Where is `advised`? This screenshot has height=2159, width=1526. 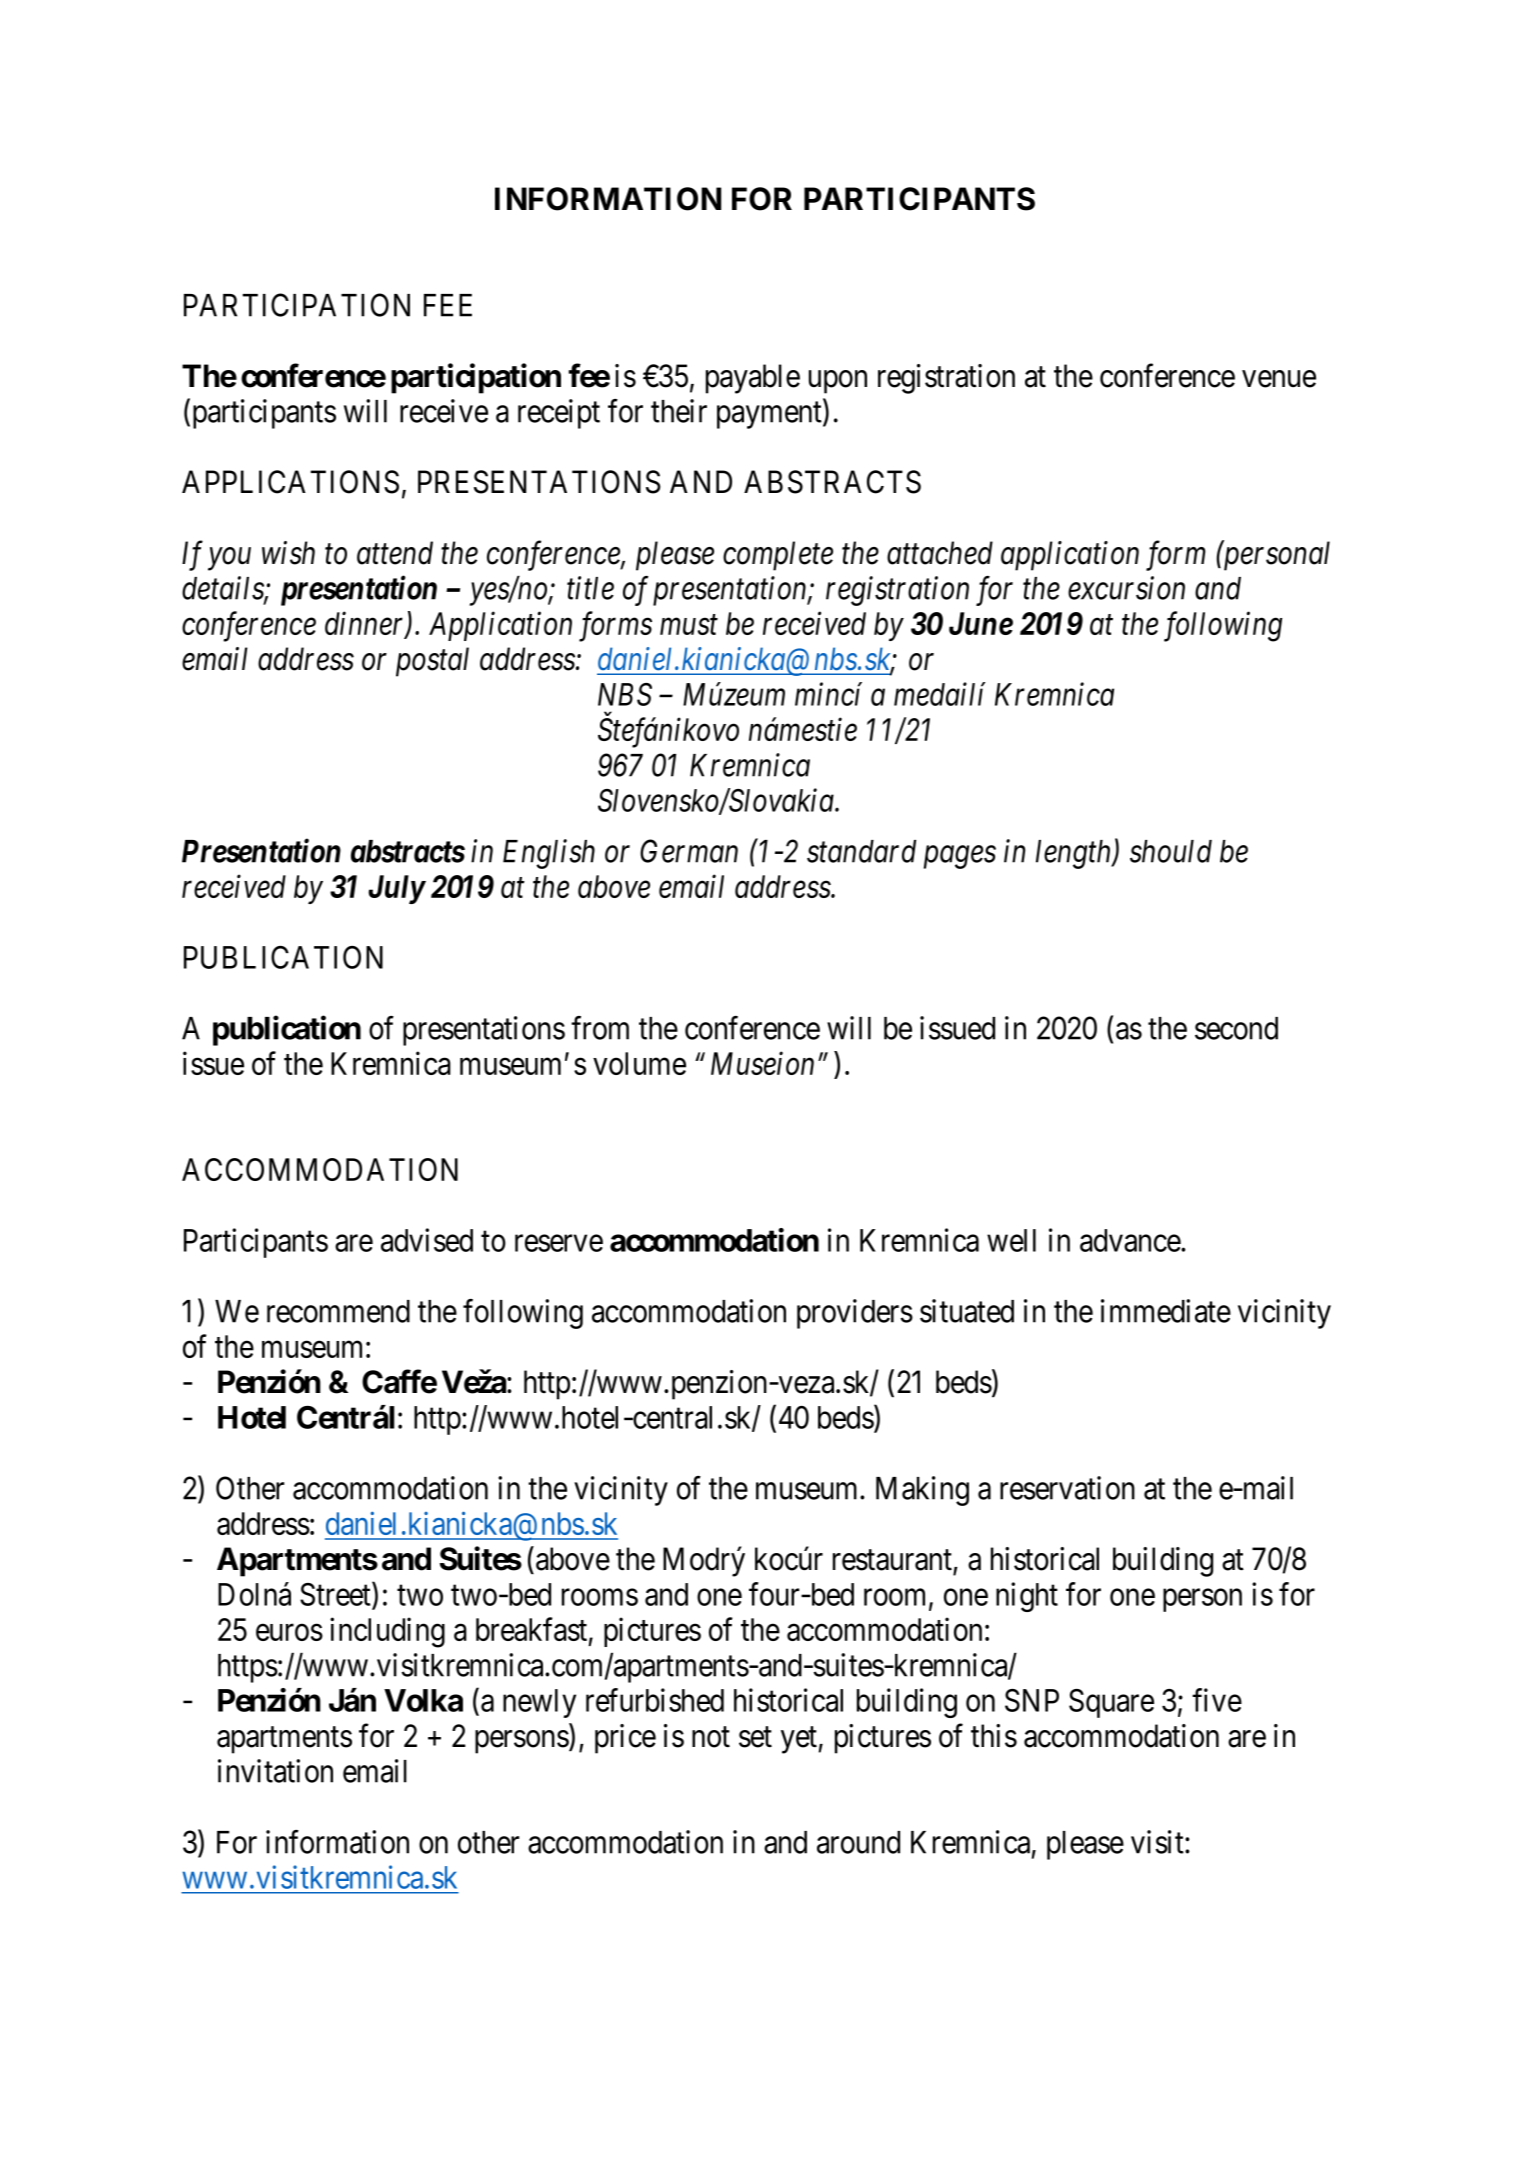
advised is located at coordinates (427, 1240).
